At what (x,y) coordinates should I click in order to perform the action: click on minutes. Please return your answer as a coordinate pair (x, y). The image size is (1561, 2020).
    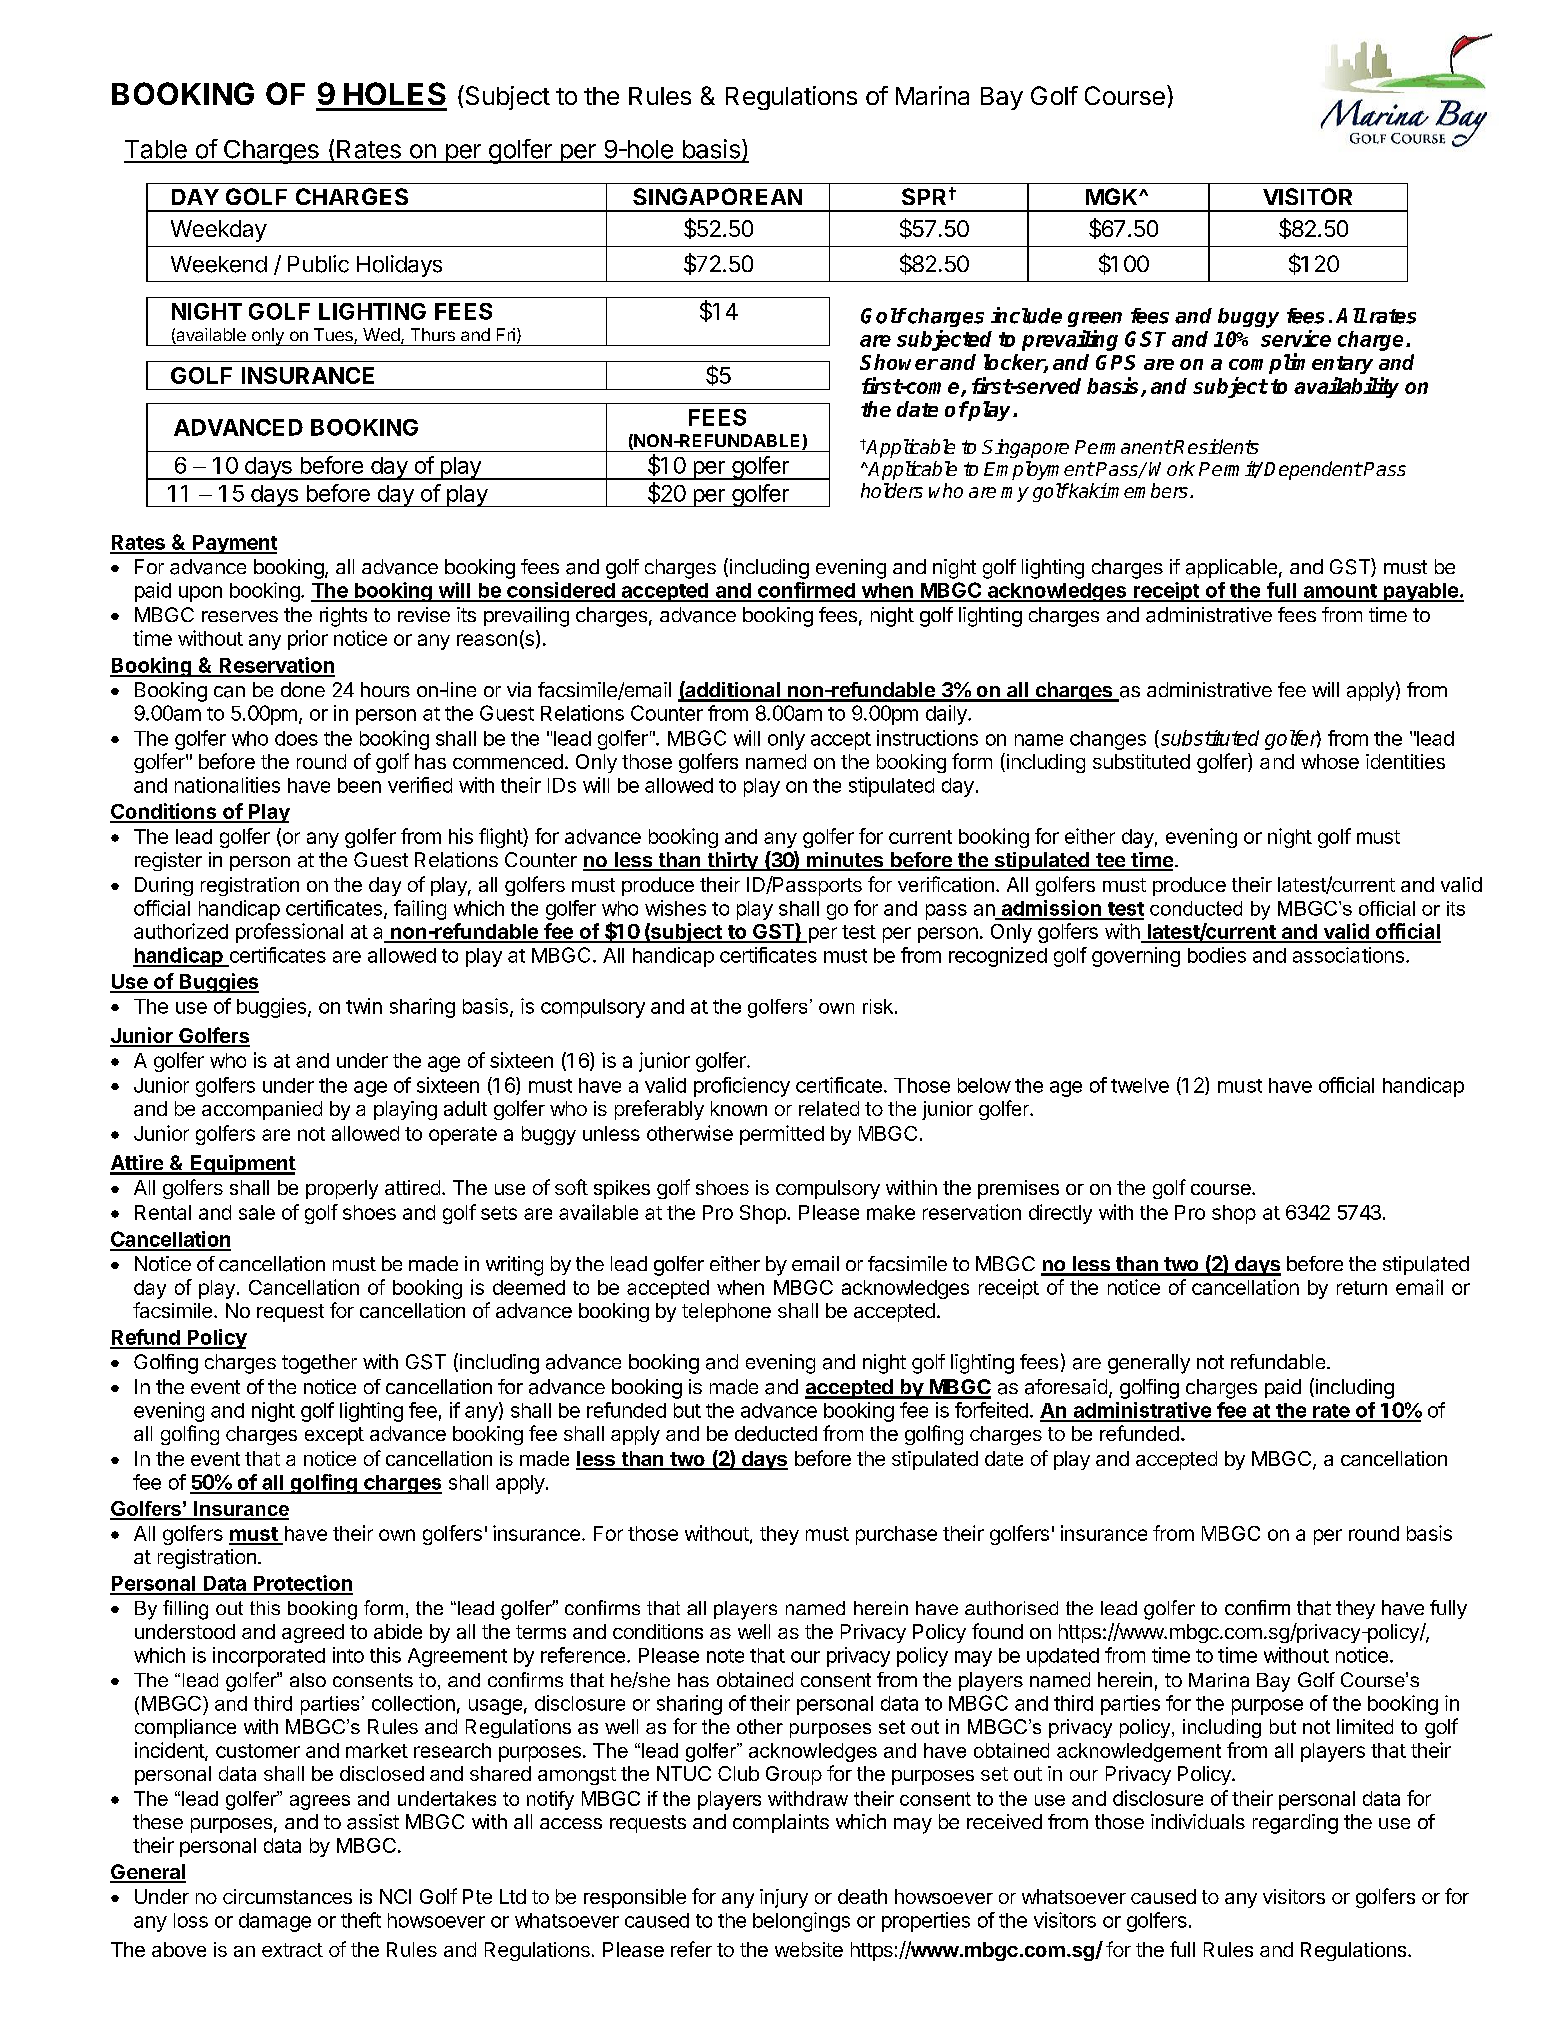
    Looking at the image, I should click on (845, 861).
